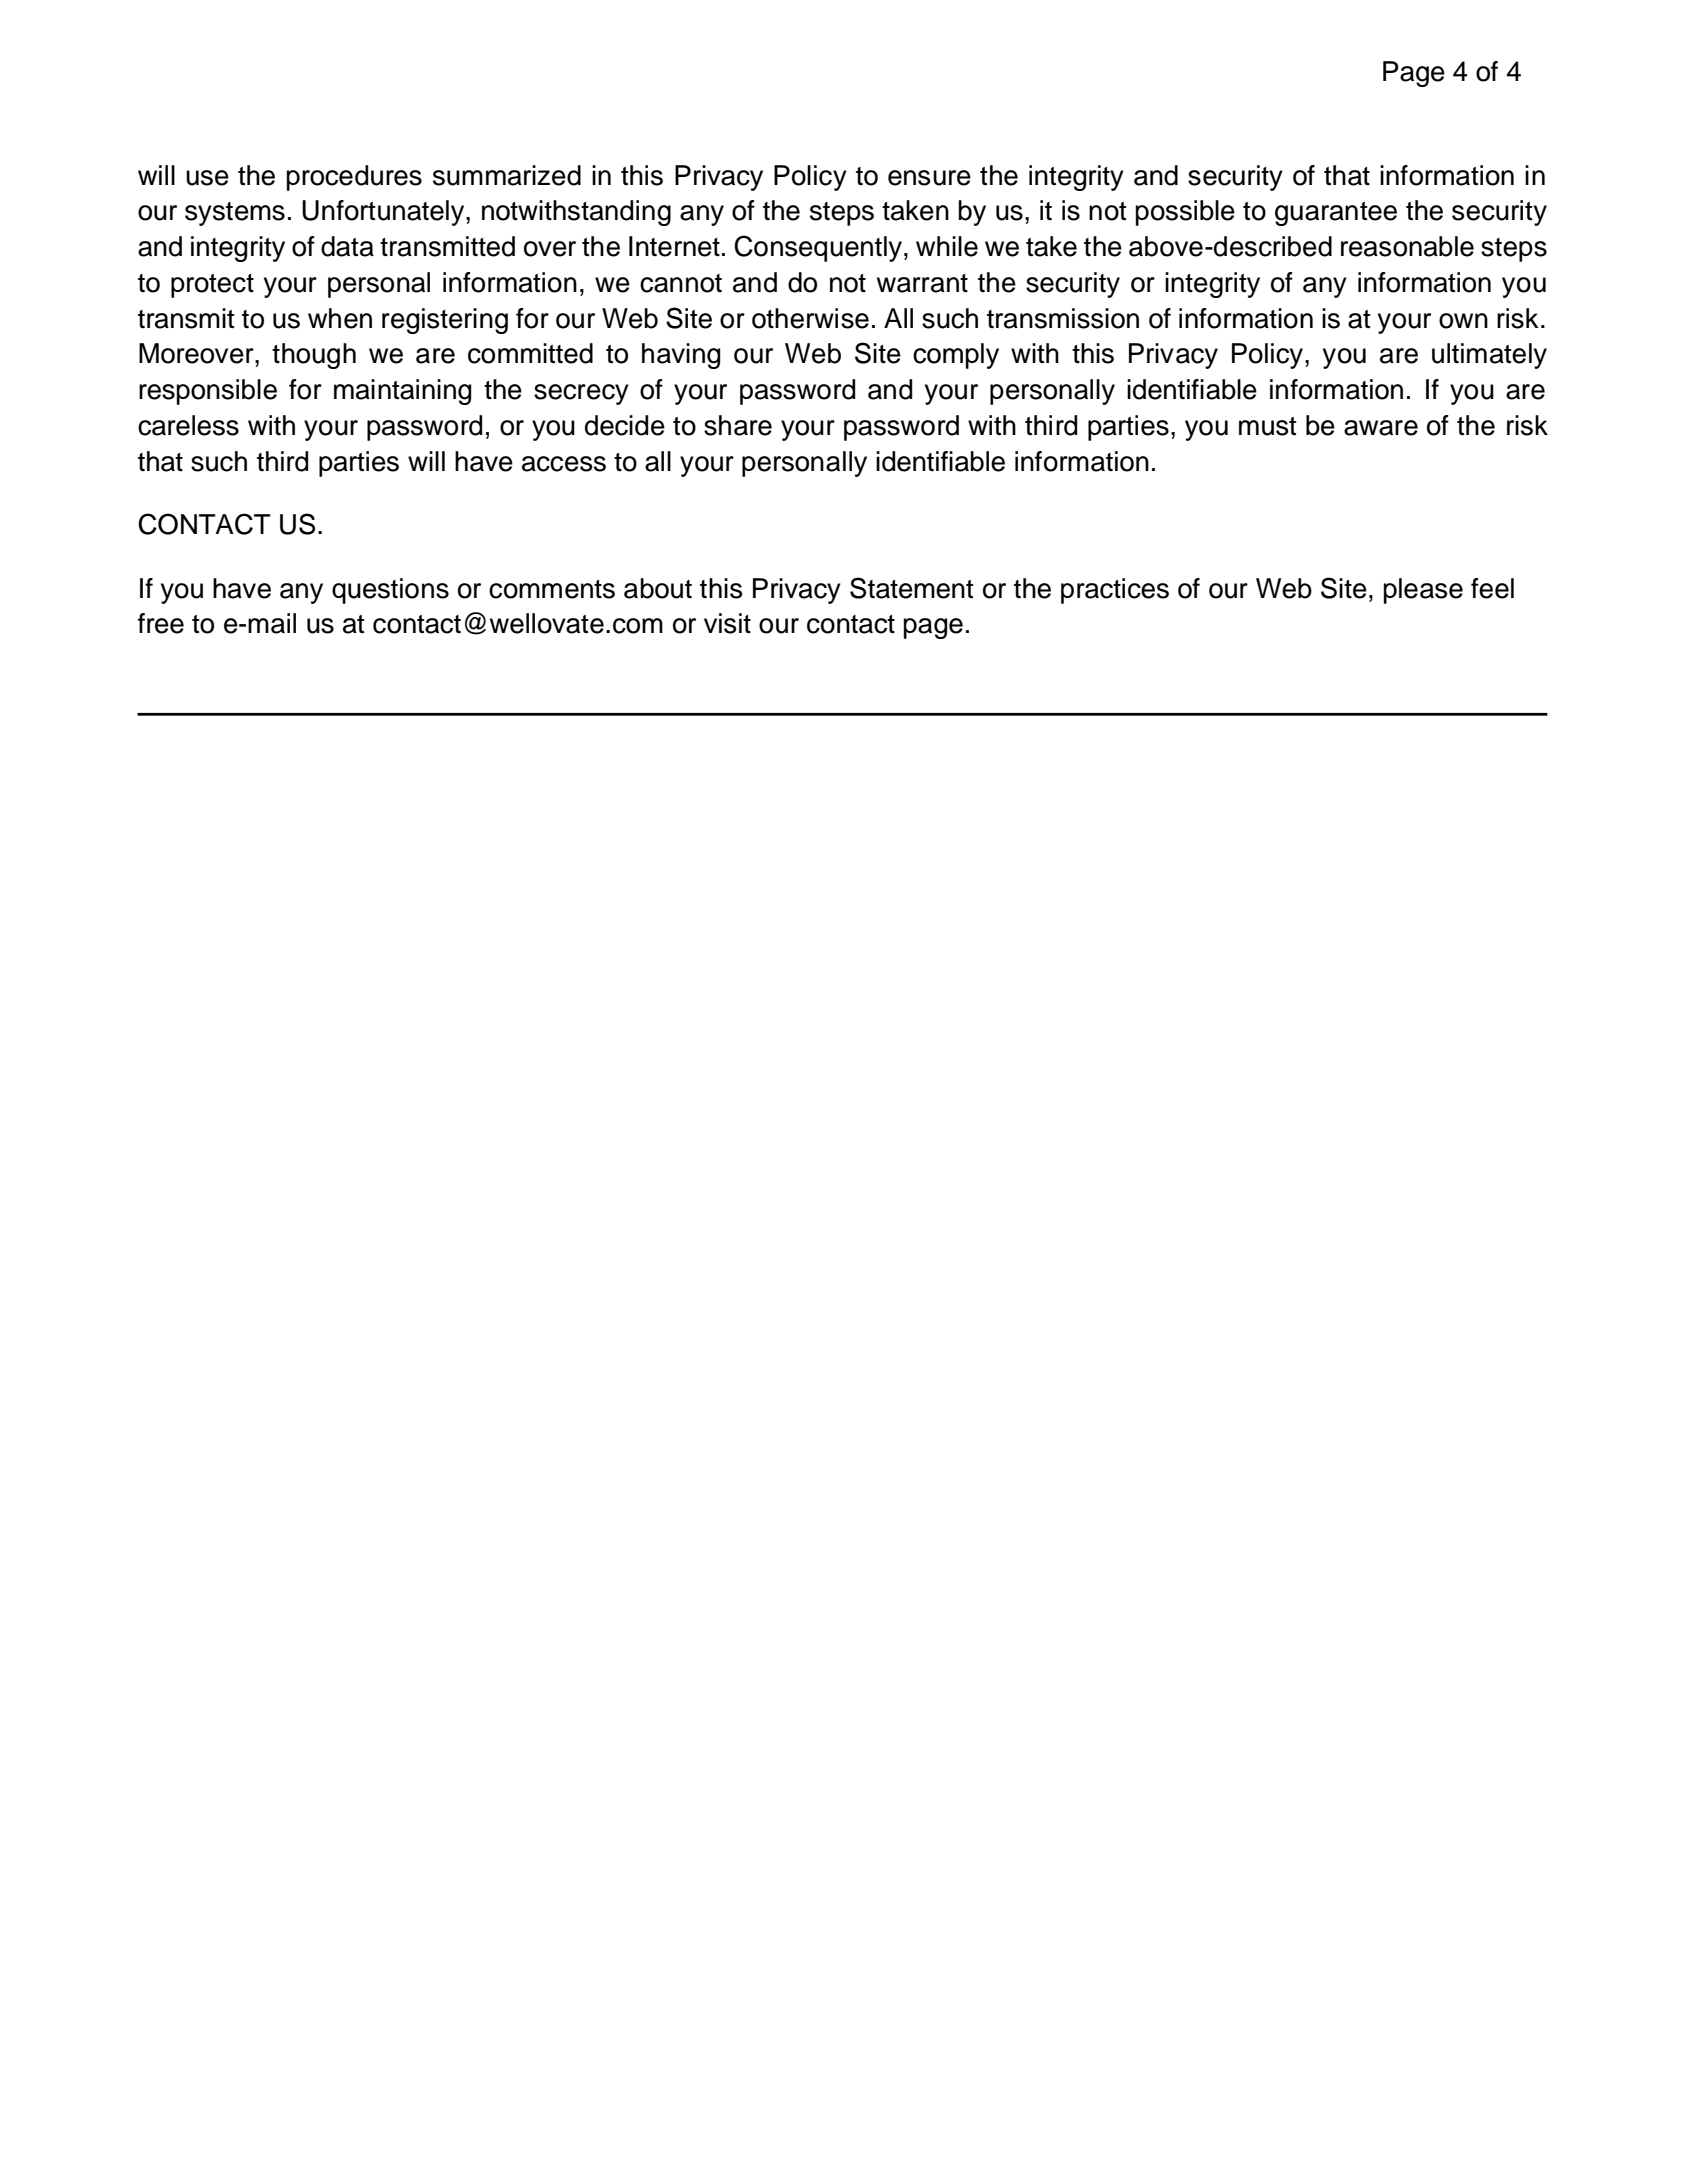 This screenshot has width=1685, height=2180. What do you see at coordinates (1463, 321) in the screenshot?
I see `own` at bounding box center [1463, 321].
